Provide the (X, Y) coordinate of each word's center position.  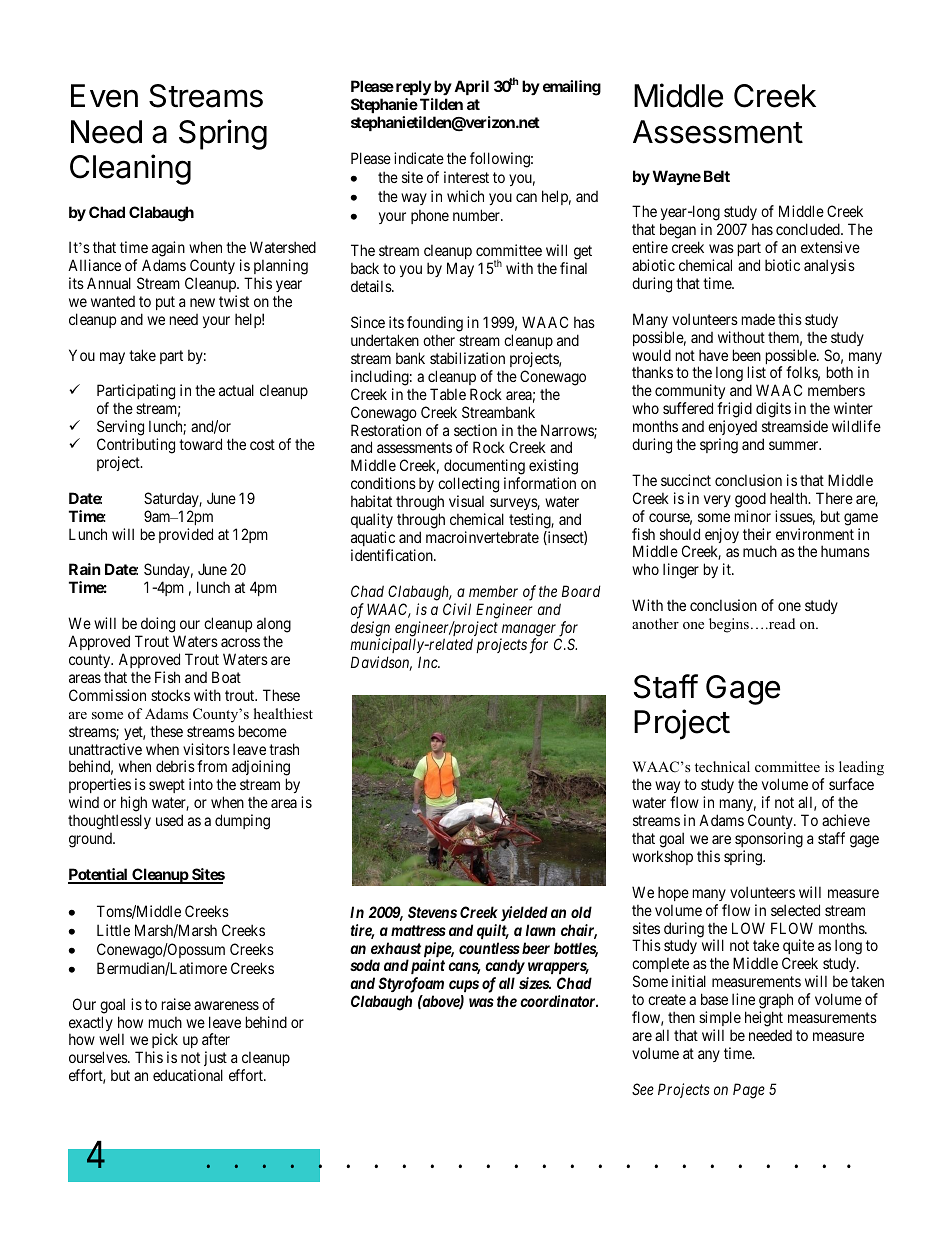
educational (188, 1075)
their (757, 534)
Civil (457, 609)
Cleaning (130, 169)
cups (464, 986)
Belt (717, 176)
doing (156, 626)
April (471, 87)
